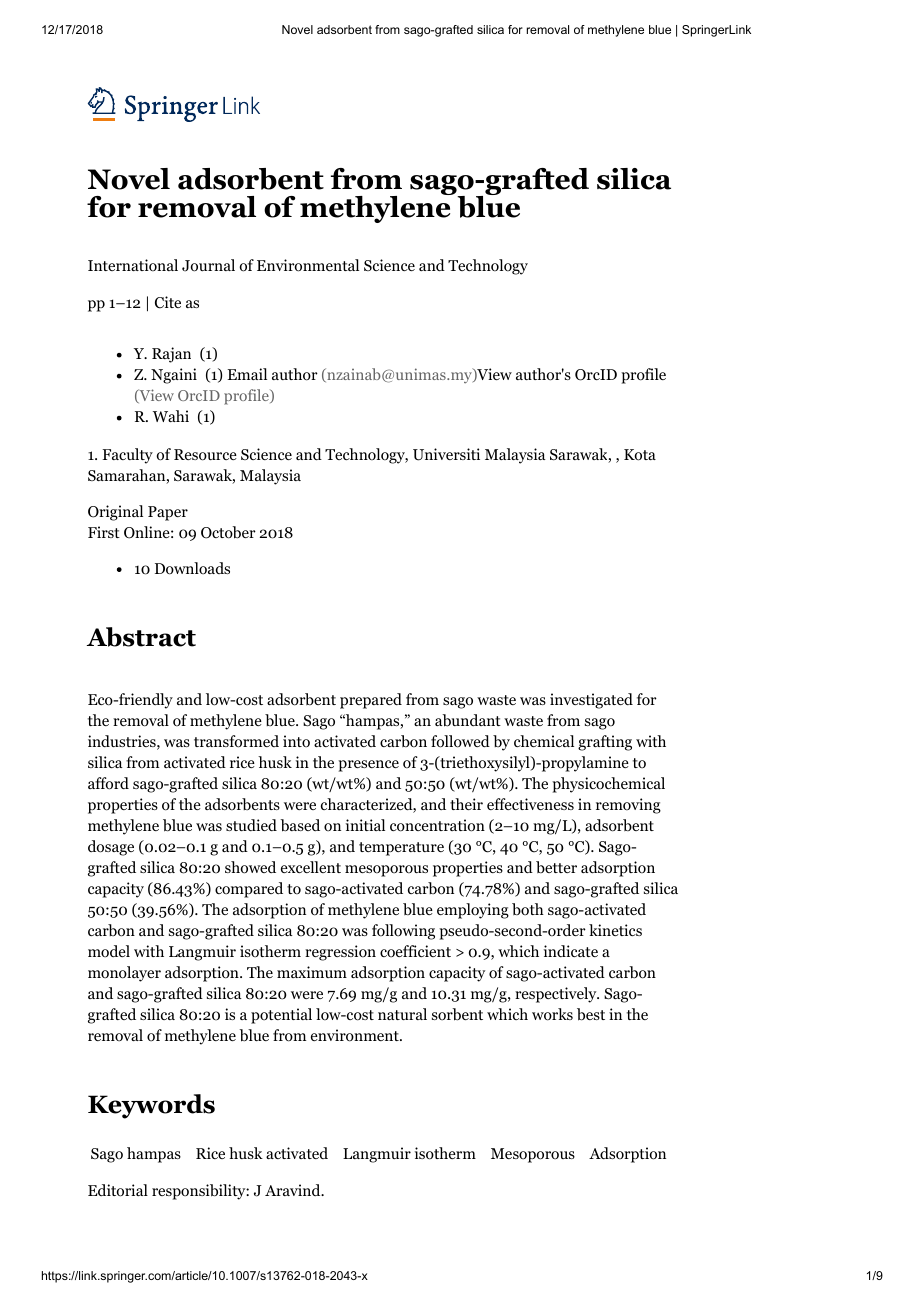  Describe the element at coordinates (168, 302) in the document. I see `Cite` at that location.
